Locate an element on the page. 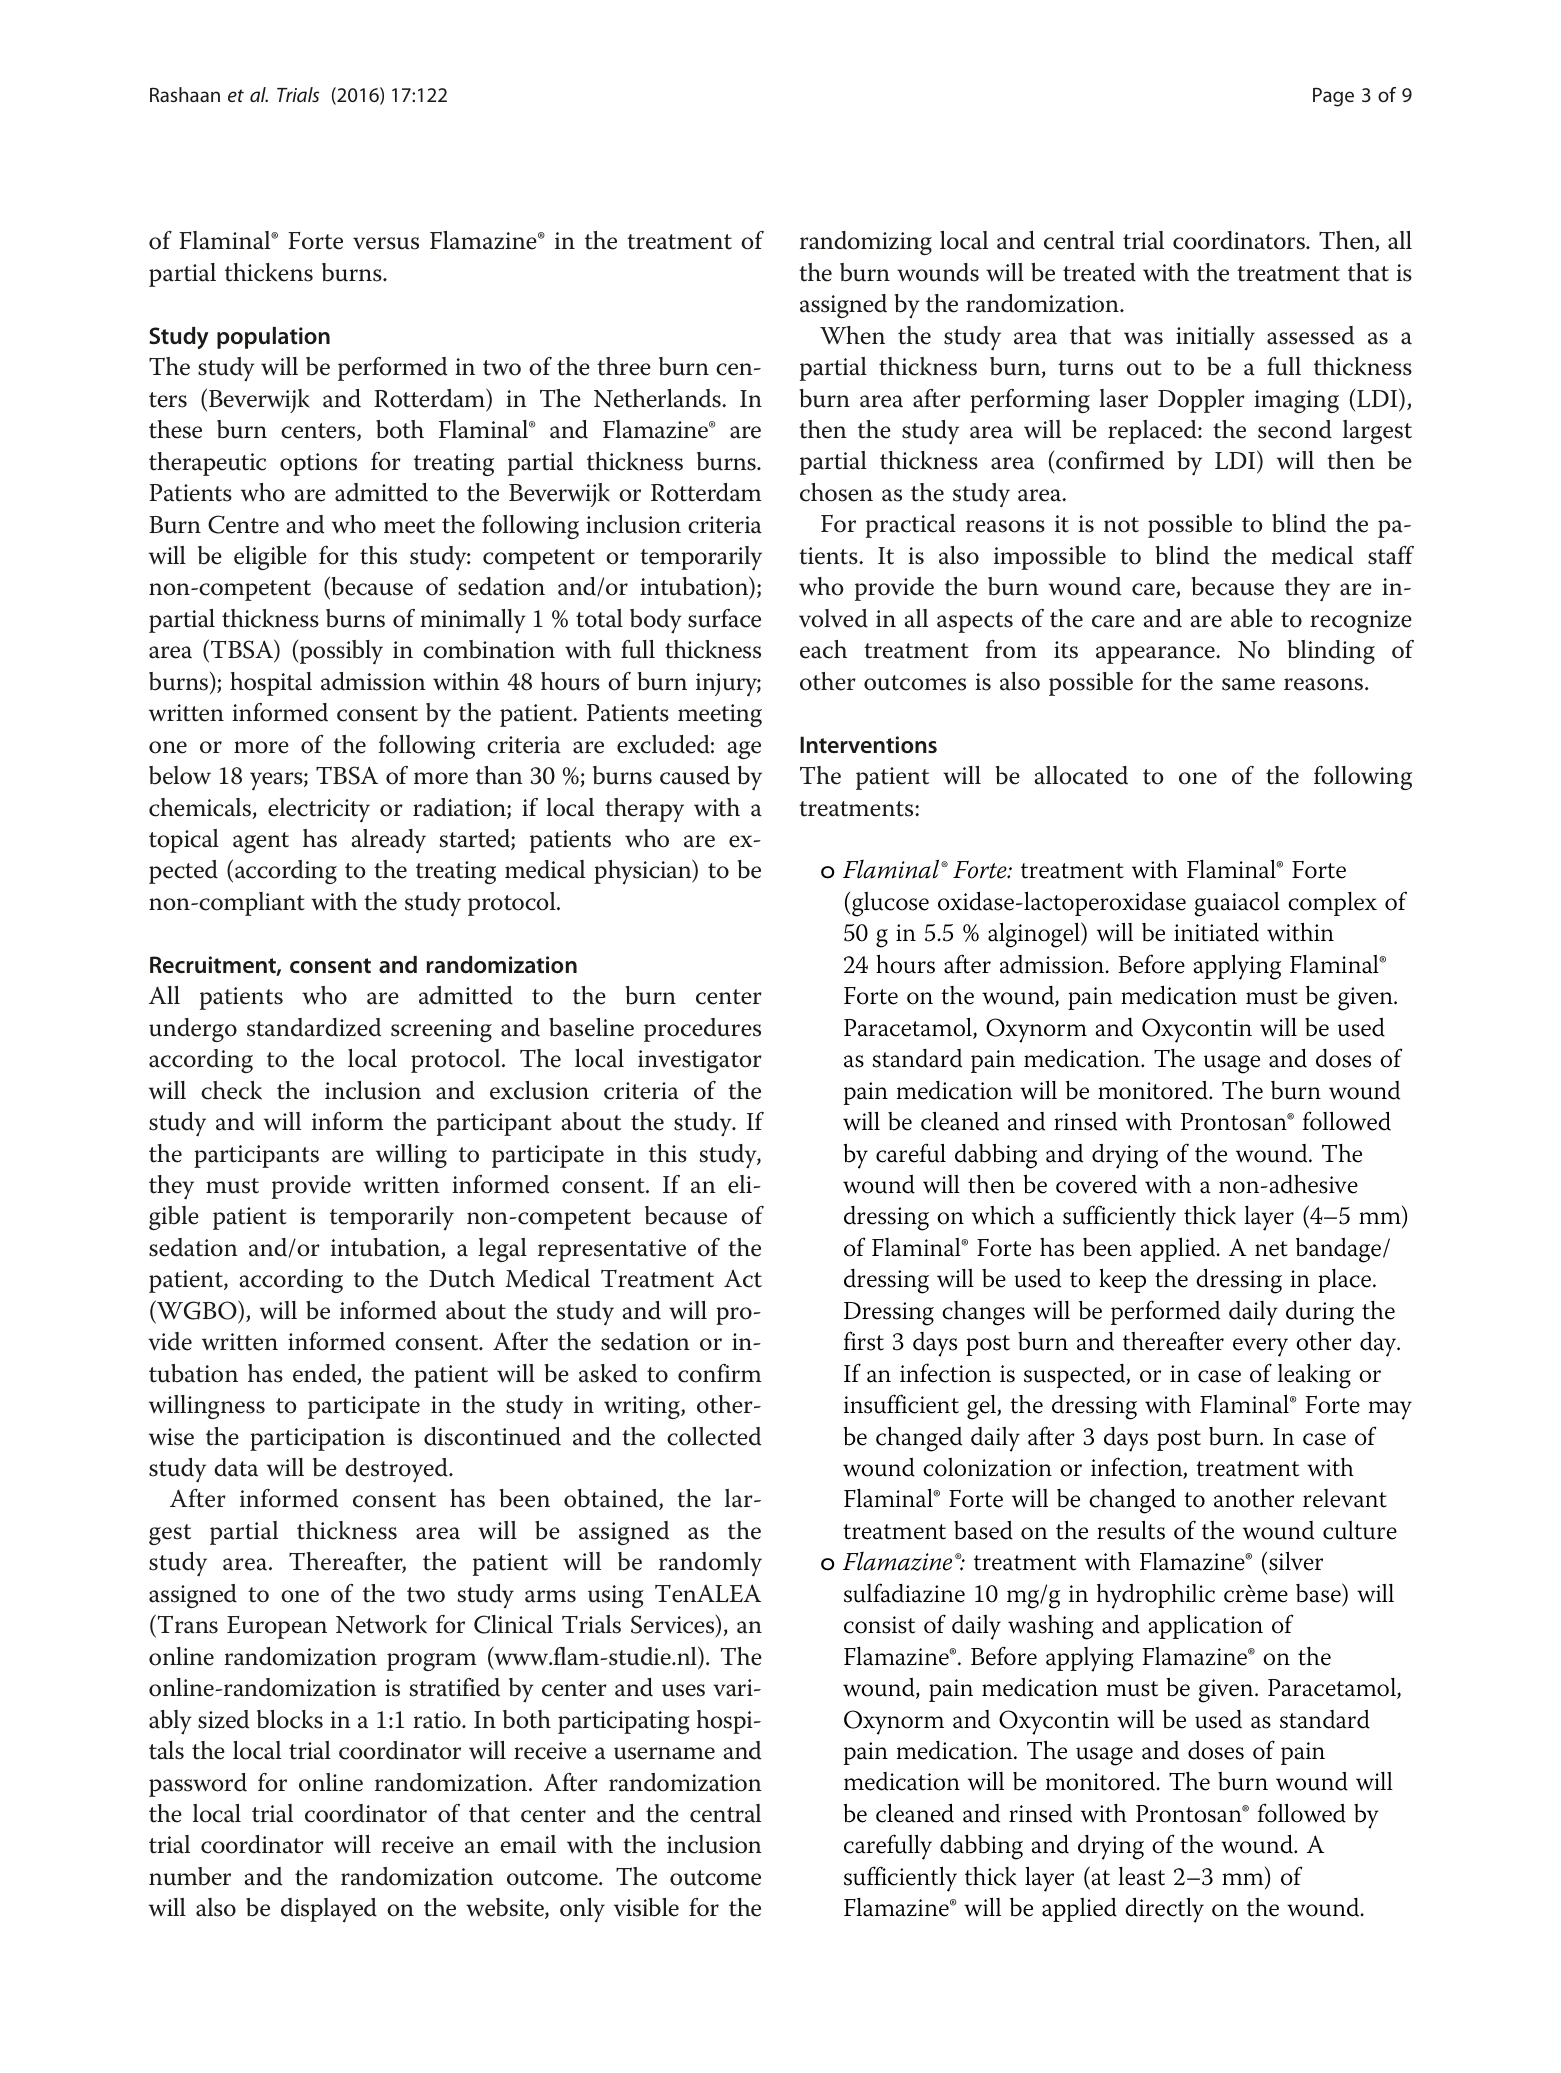 This image has height=2073, width=1561. visible is located at coordinates (646, 1907).
